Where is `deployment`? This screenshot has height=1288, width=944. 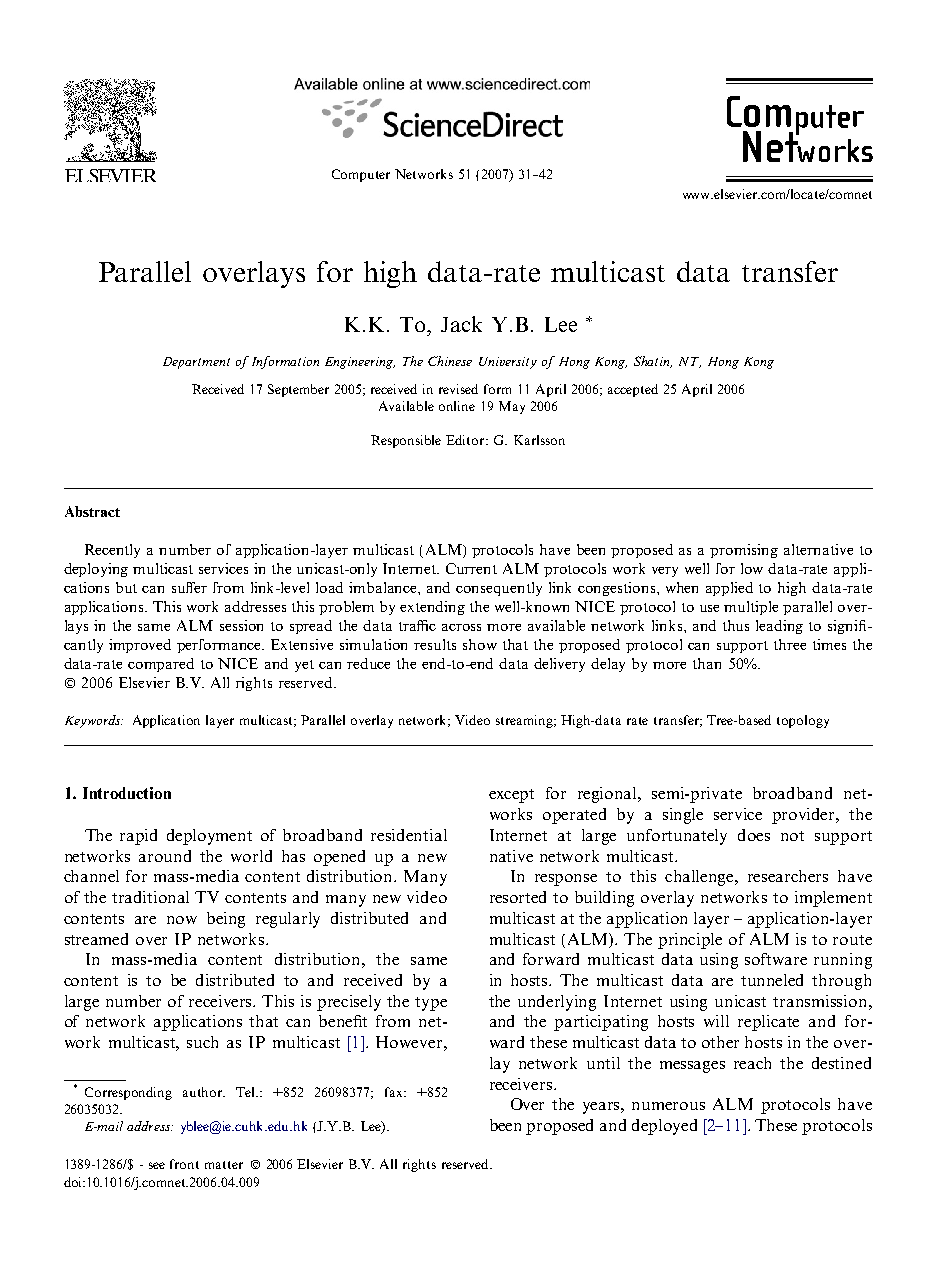 deployment is located at coordinates (209, 837).
